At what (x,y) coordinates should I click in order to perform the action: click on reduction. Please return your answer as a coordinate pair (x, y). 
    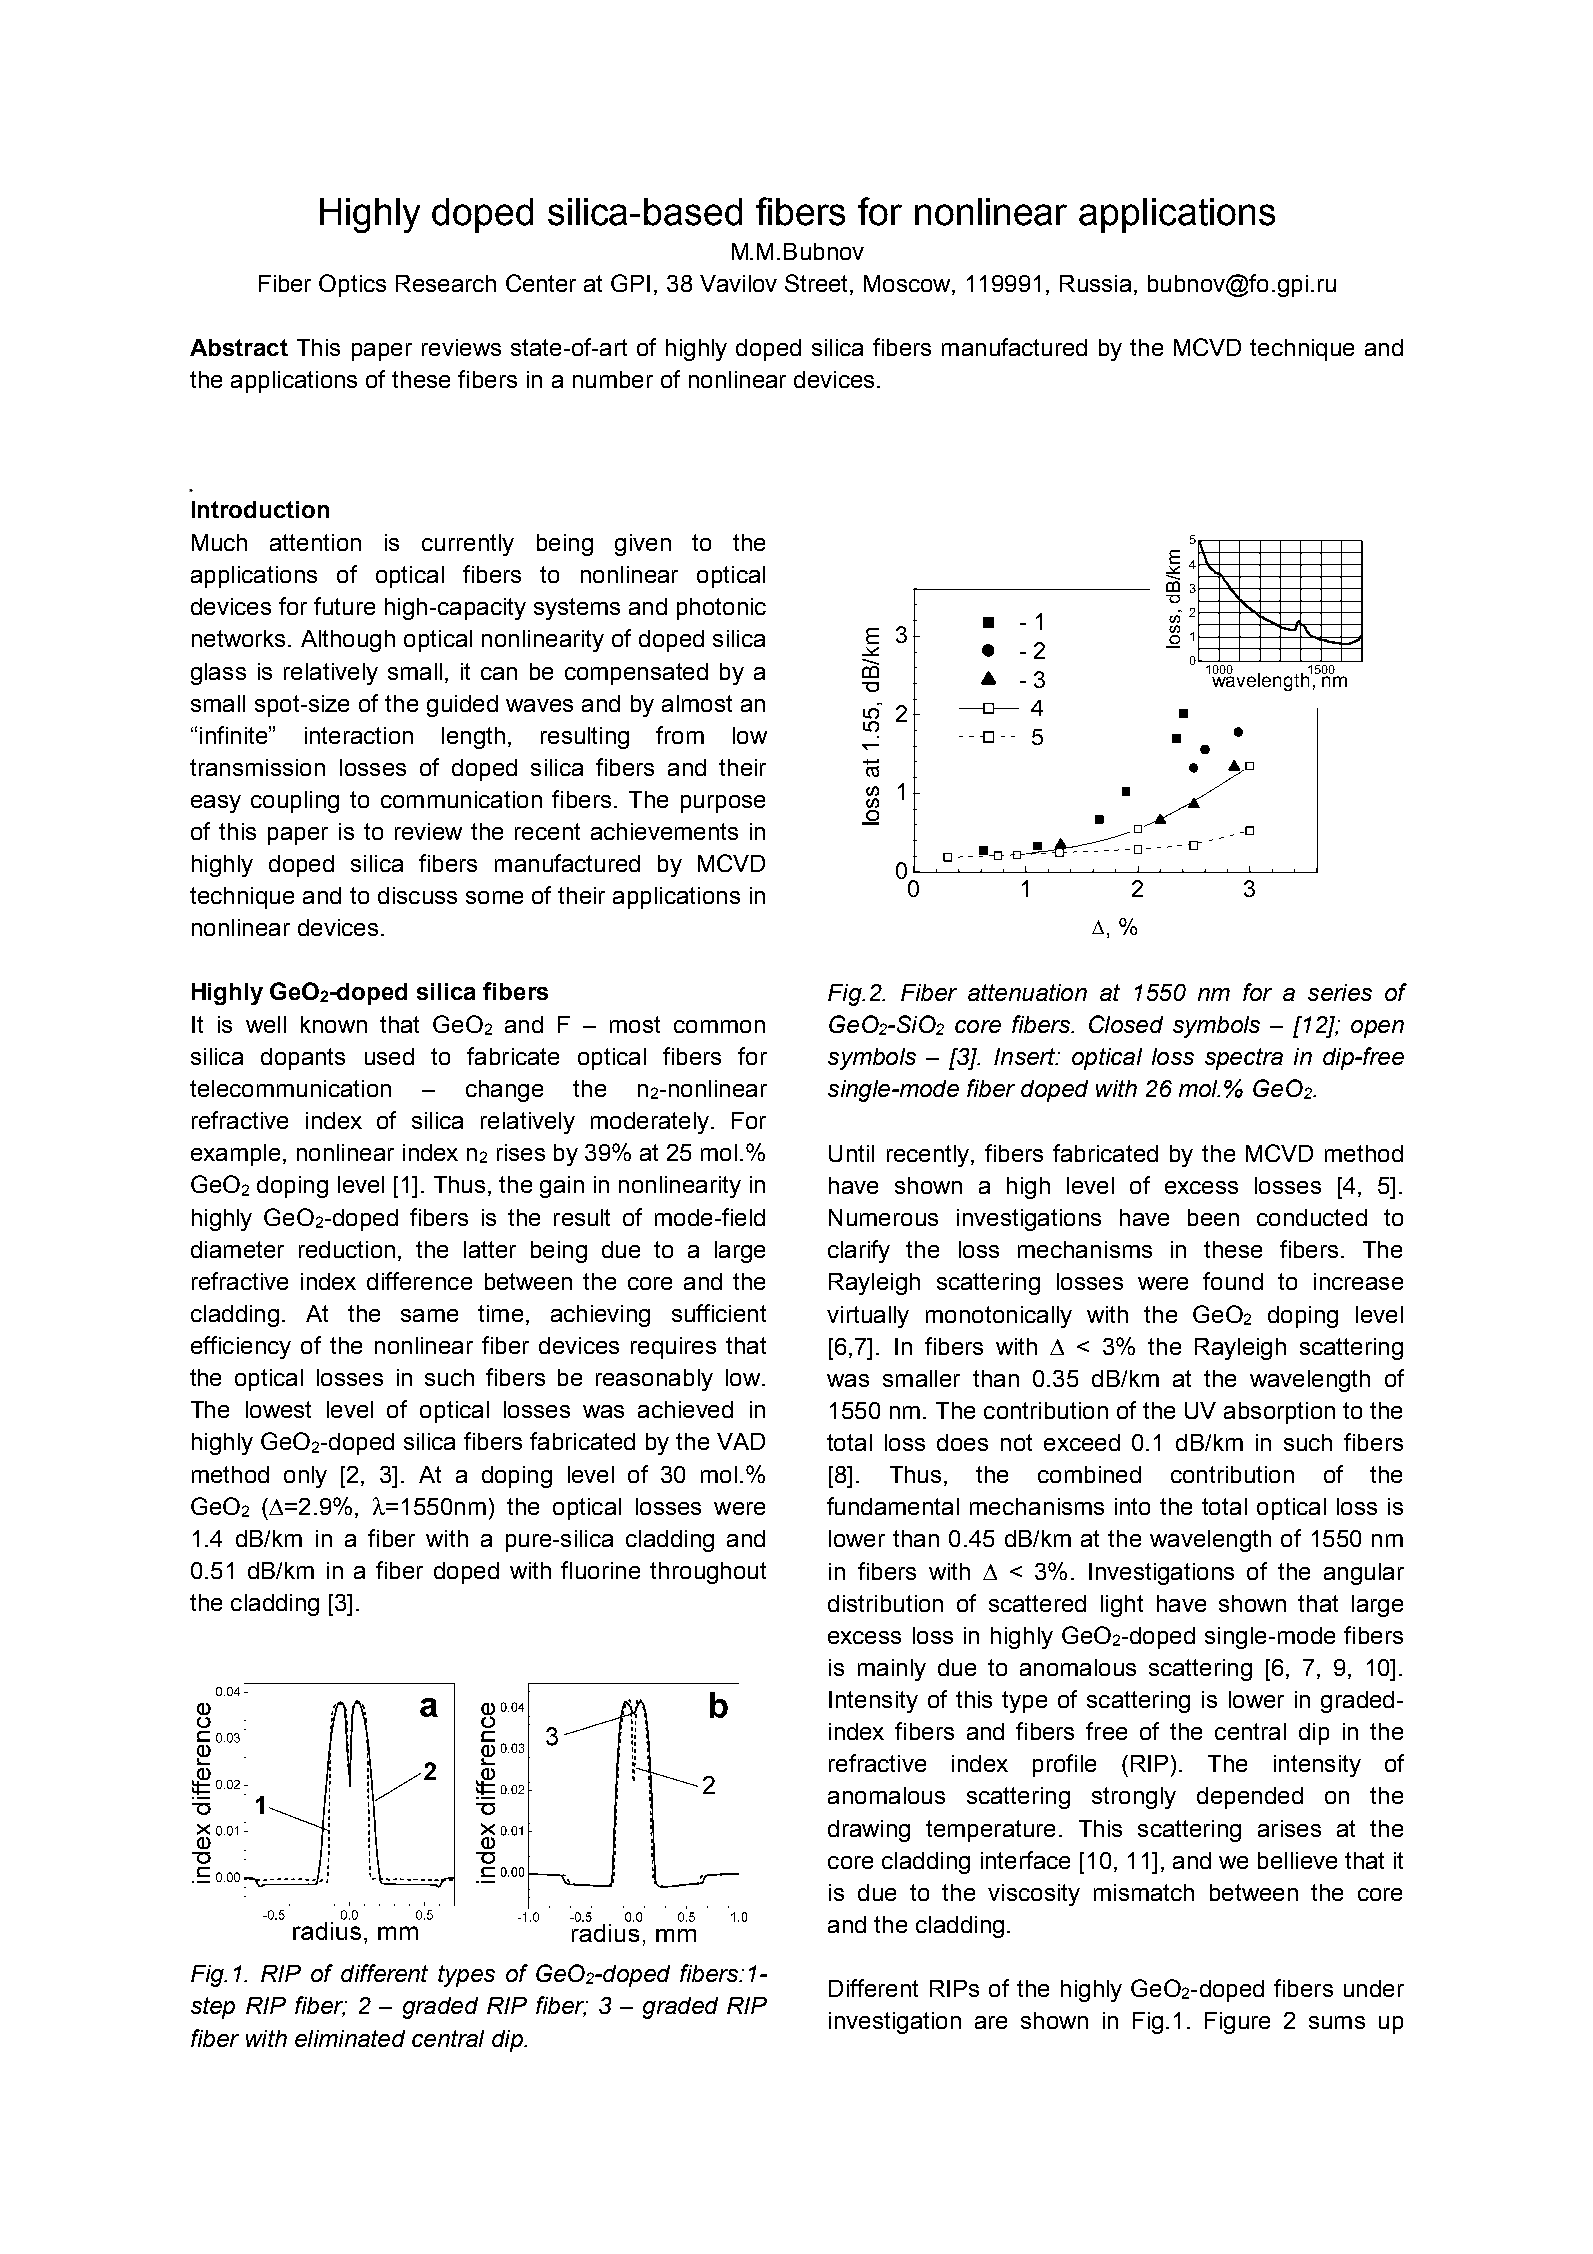
    Looking at the image, I should click on (347, 1249).
